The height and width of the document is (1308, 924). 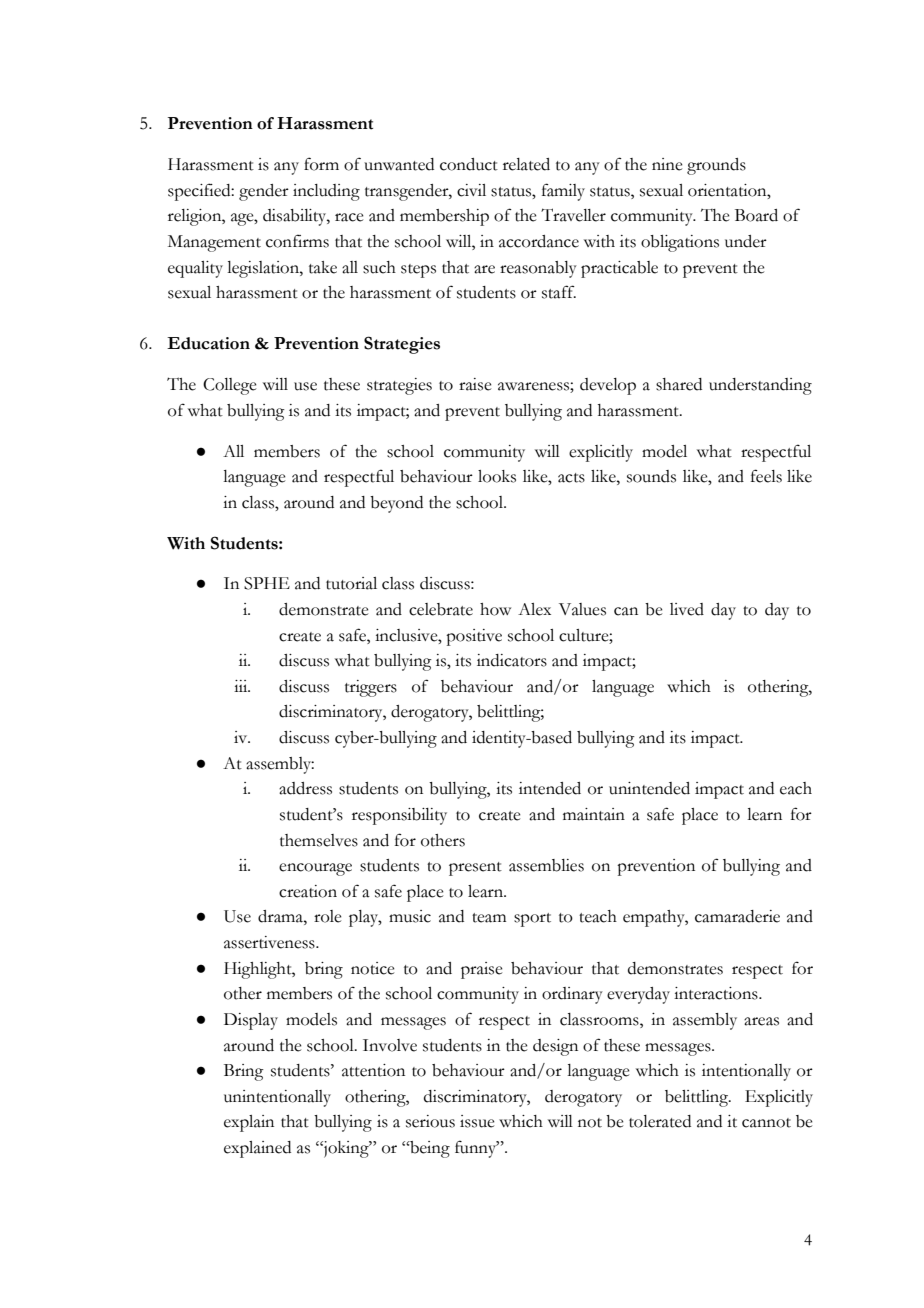 I want to click on team, so click(x=489, y=918).
